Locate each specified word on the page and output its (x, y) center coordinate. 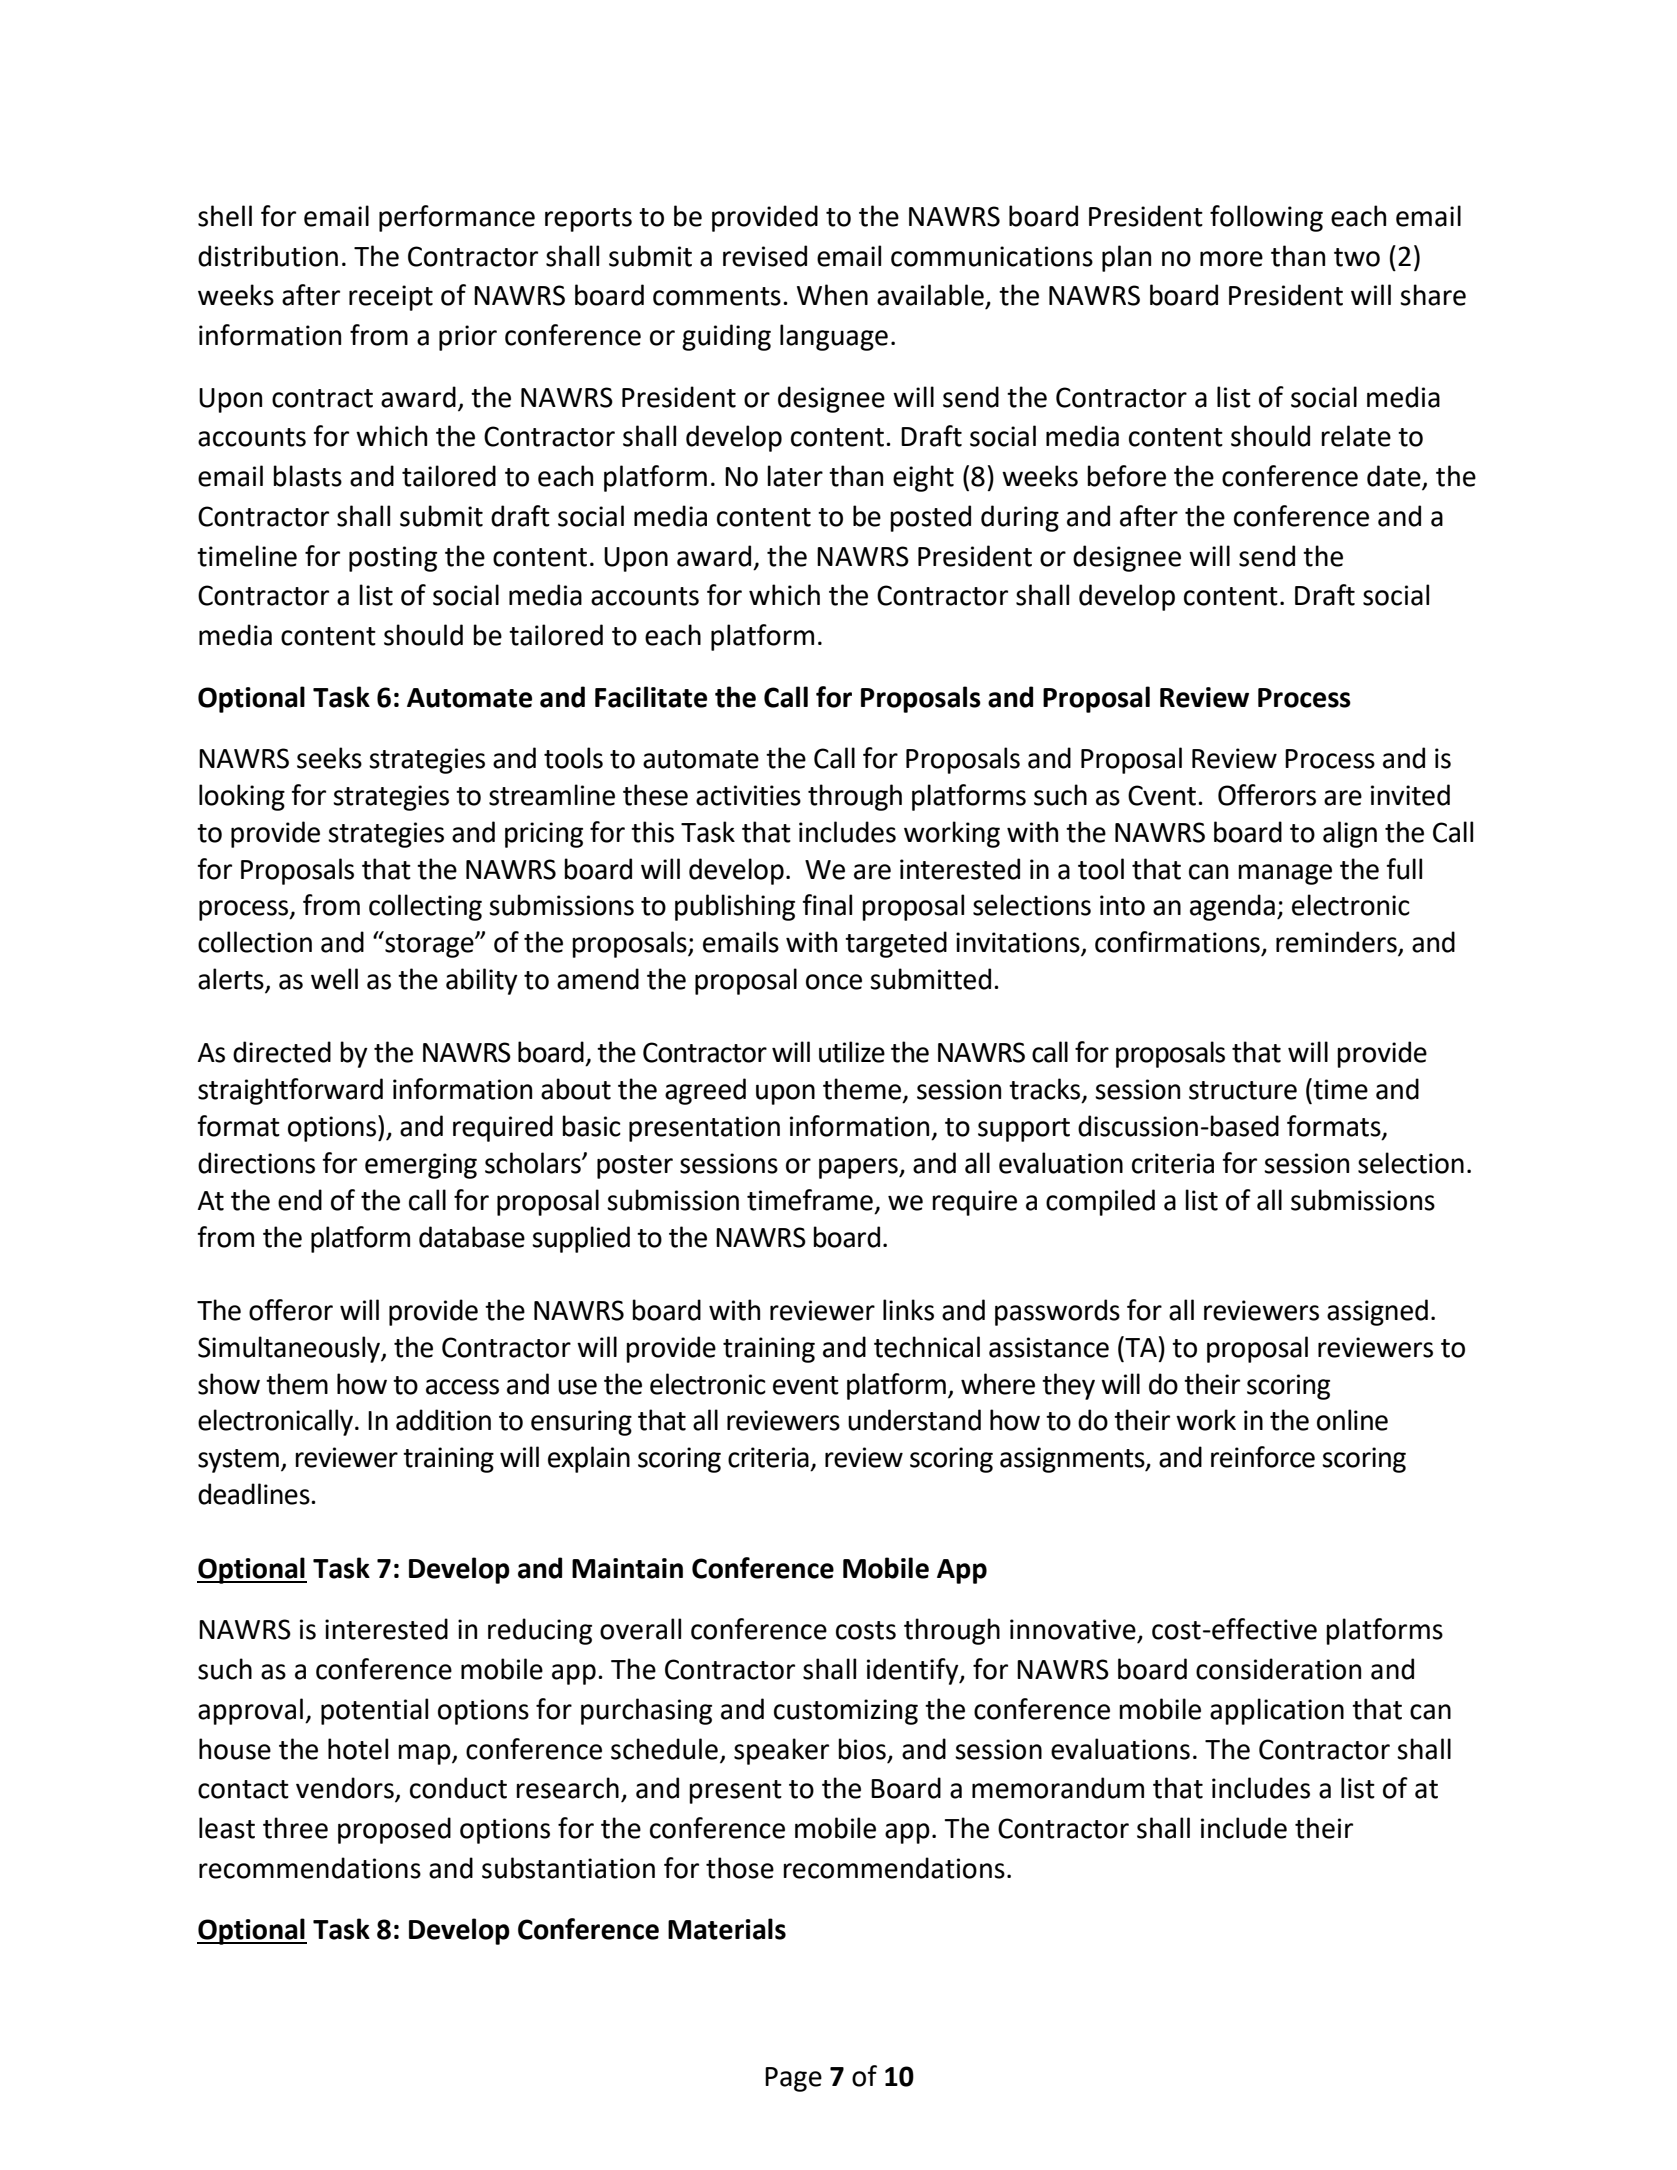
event (806, 1385)
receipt (391, 298)
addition (443, 1420)
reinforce (1263, 1457)
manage (1285, 874)
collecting (425, 907)
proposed (394, 1830)
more (1231, 259)
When (832, 295)
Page (793, 2079)
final (827, 905)
